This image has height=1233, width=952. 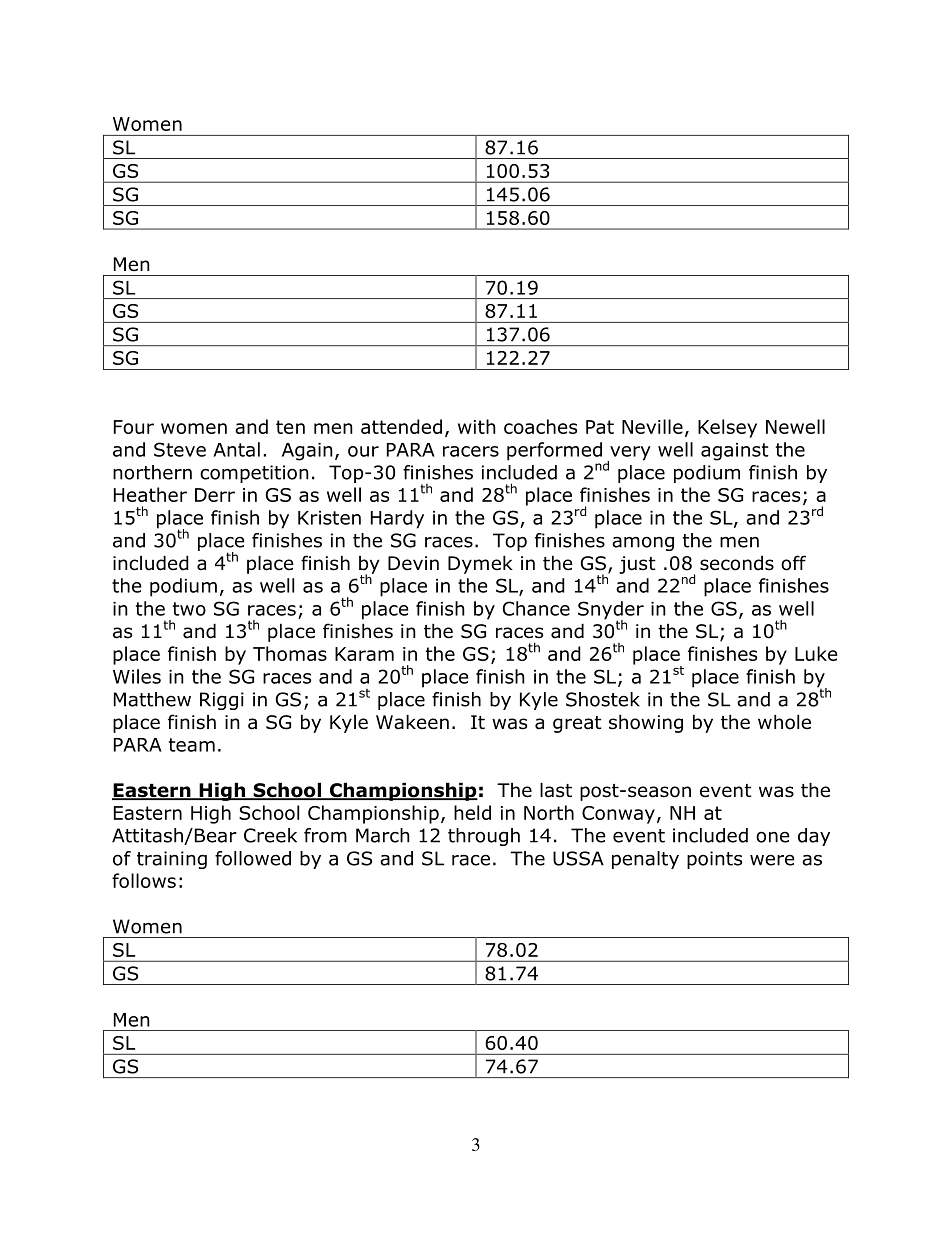 What do you see at coordinates (364, 654) in the image?
I see `Karam` at bounding box center [364, 654].
